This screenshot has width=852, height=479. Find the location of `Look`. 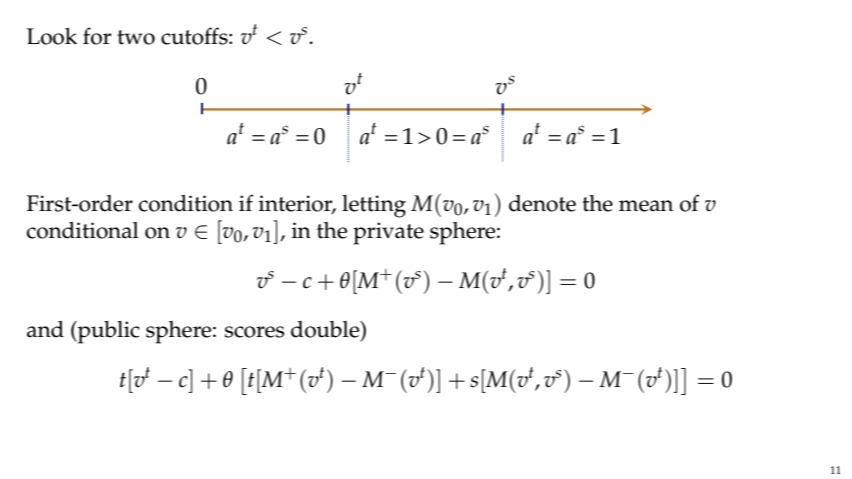

Look is located at coordinates (52, 36).
